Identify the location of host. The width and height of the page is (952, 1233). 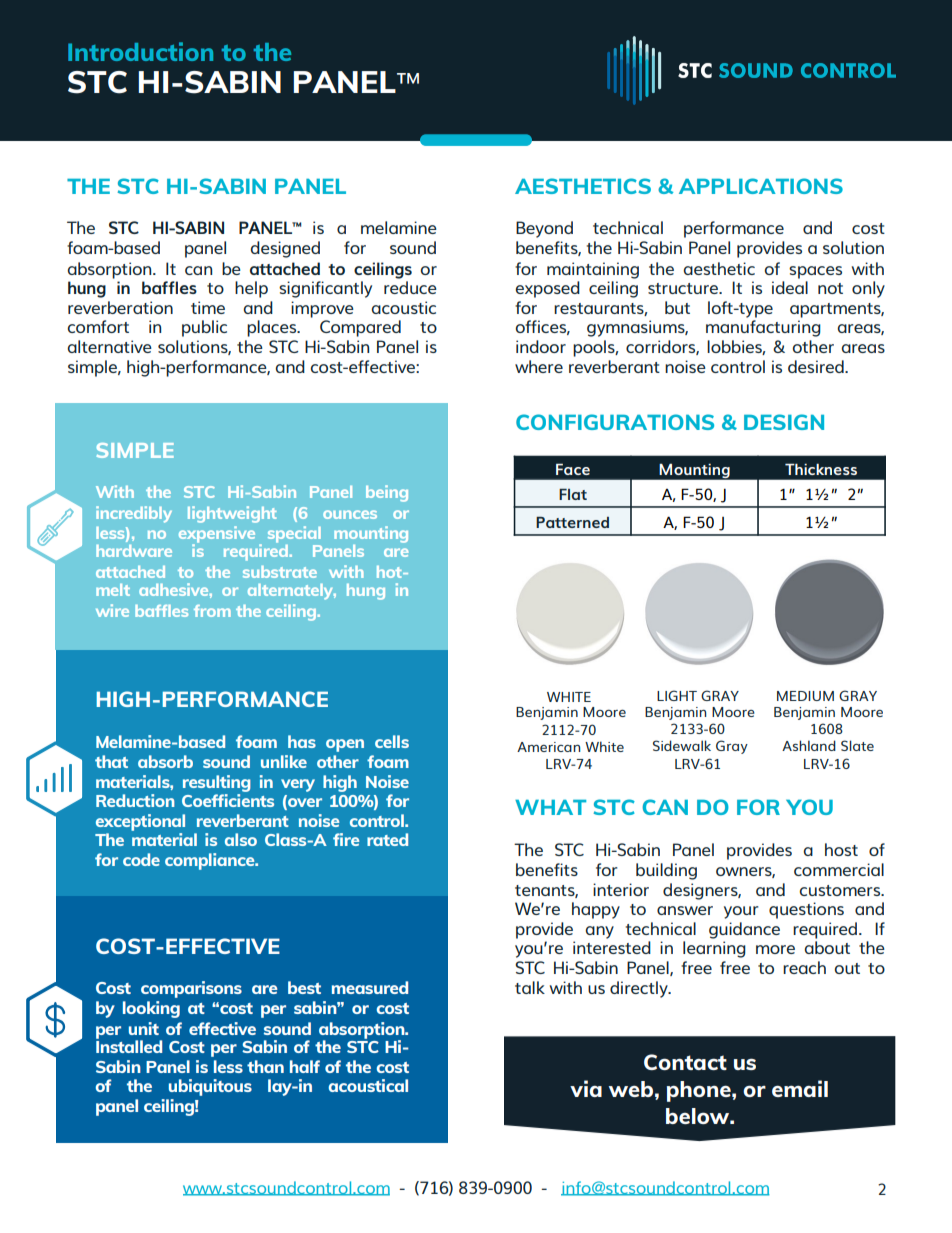
(841, 849).
